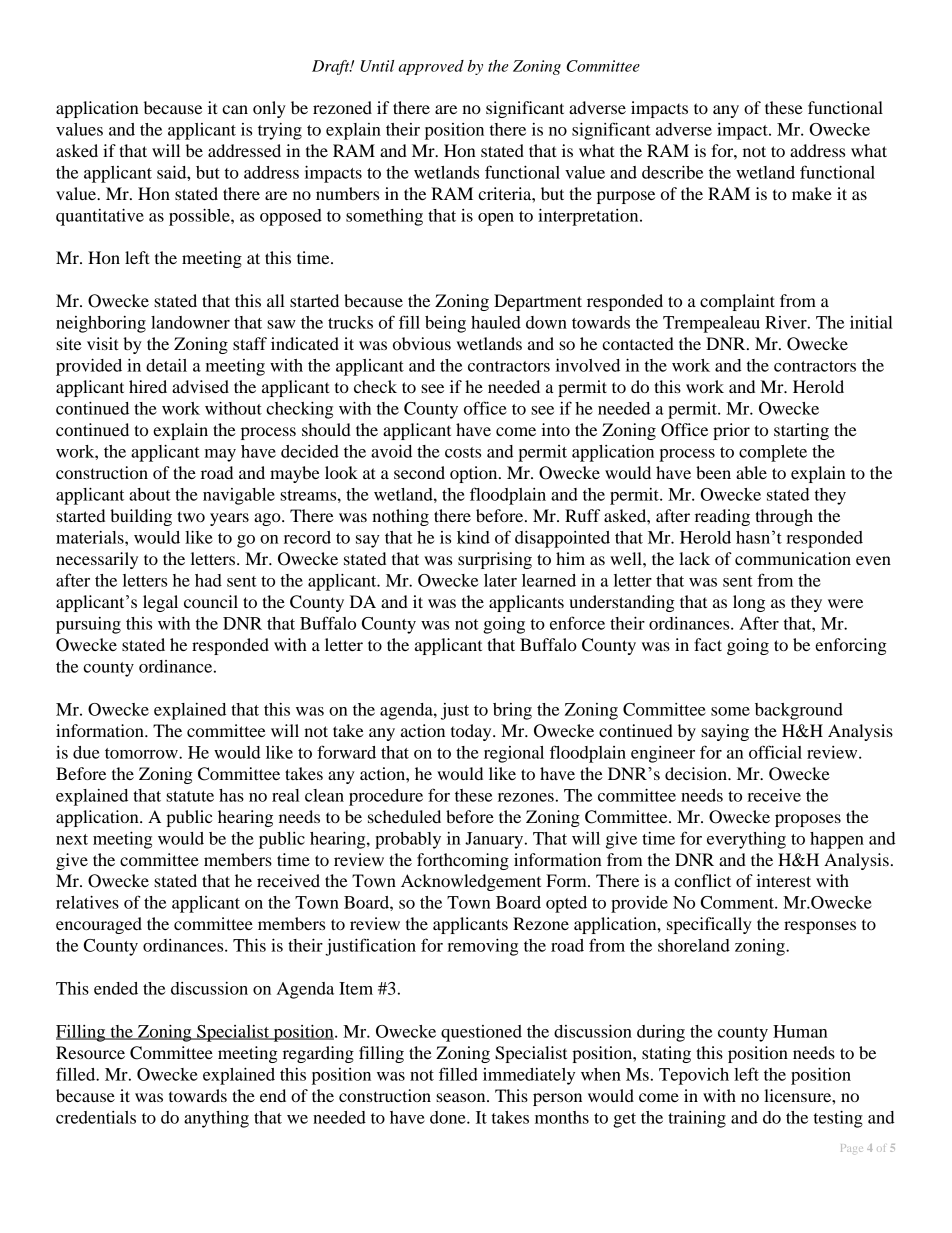 The width and height of the screenshot is (952, 1233). I want to click on make, so click(812, 193).
